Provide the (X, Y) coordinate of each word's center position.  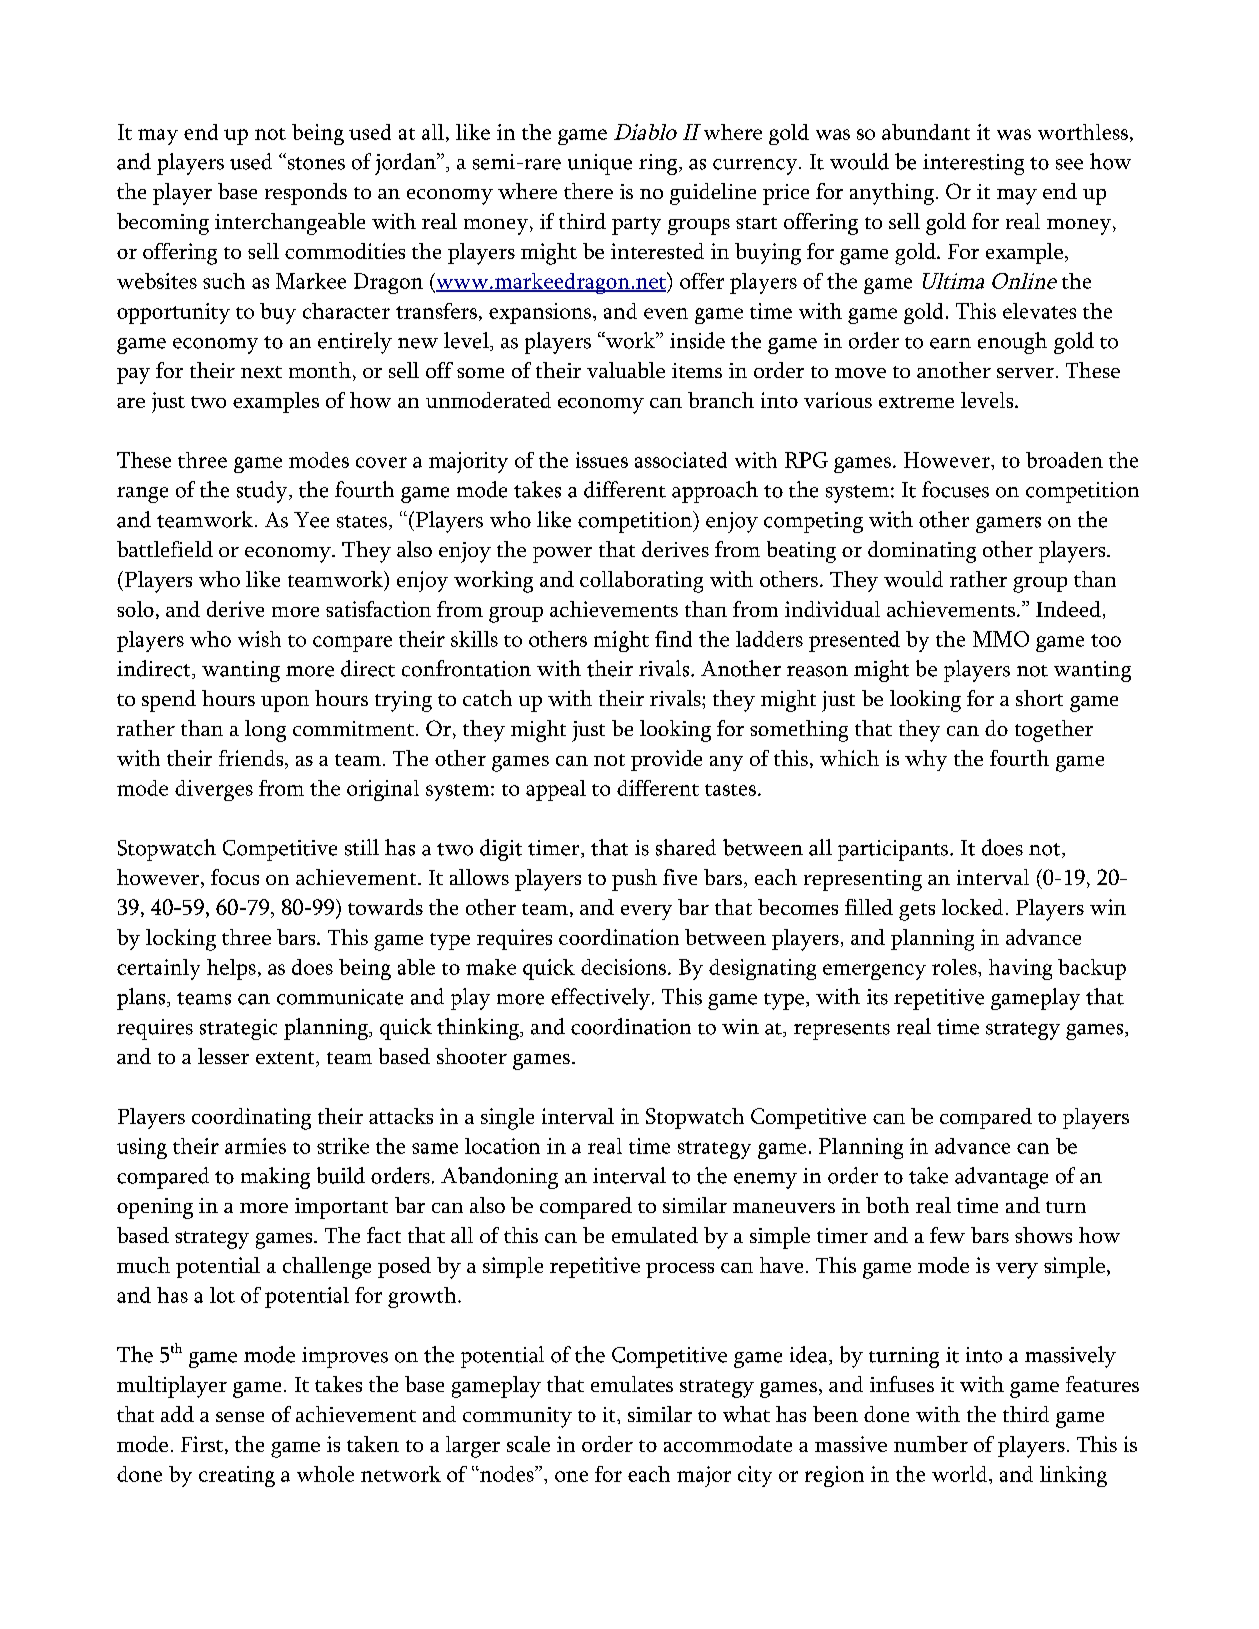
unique (600, 164)
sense (240, 1417)
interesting (973, 164)
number (931, 1444)
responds (306, 194)
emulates (632, 1384)
